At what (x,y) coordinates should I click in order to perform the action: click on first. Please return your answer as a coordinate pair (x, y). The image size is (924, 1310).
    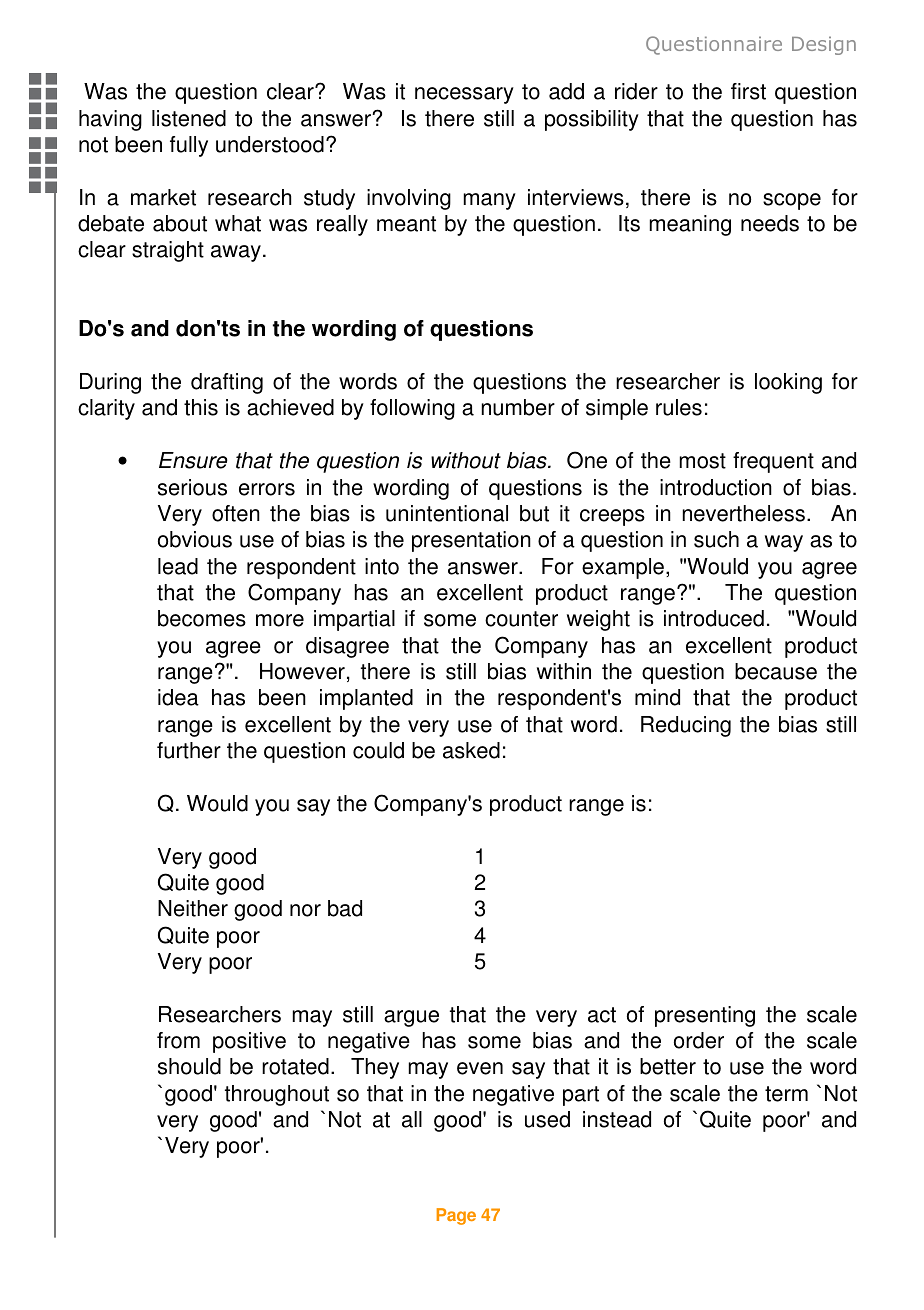
    Looking at the image, I should click on (748, 91).
